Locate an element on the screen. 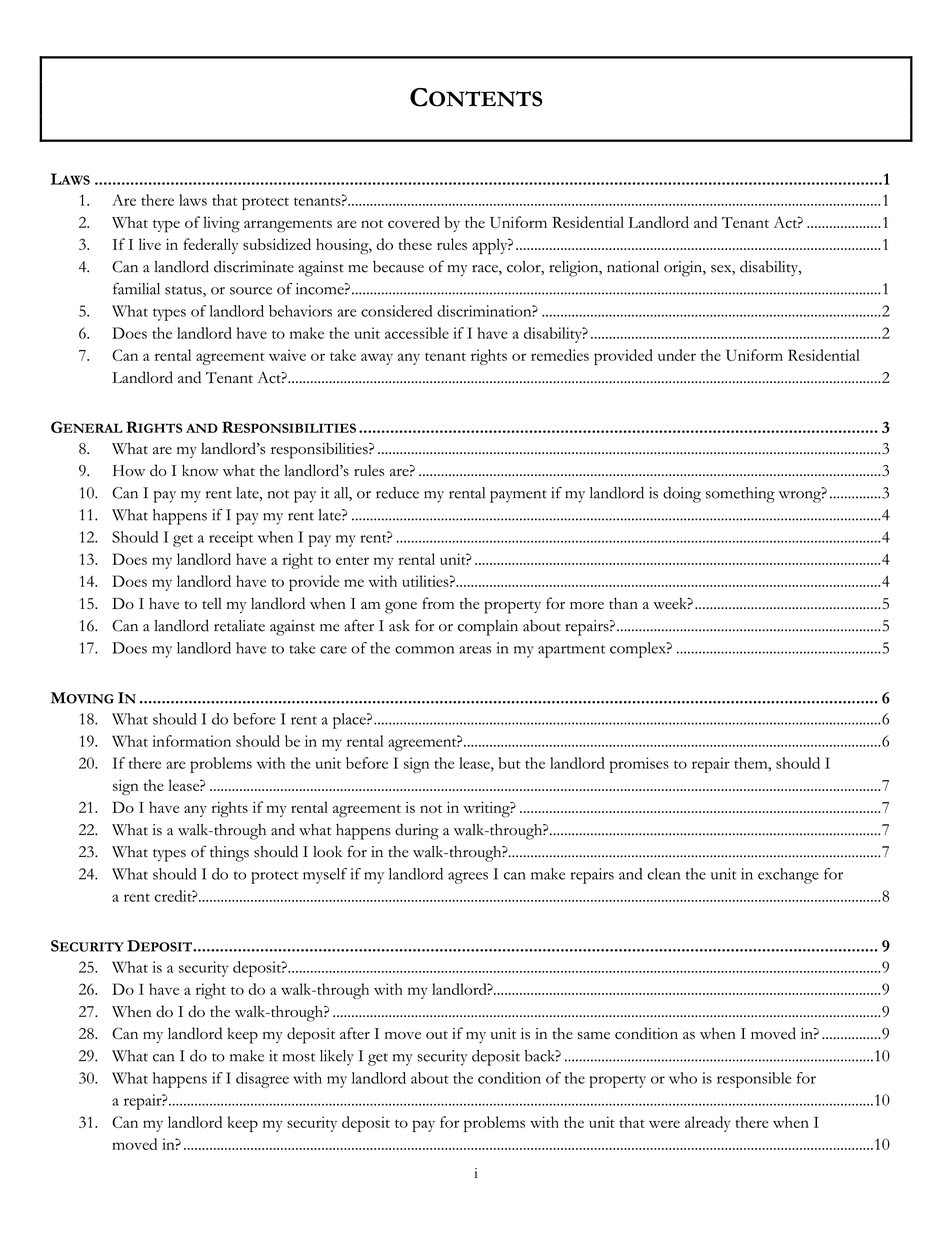 The image size is (952, 1233). who is located at coordinates (683, 1078).
